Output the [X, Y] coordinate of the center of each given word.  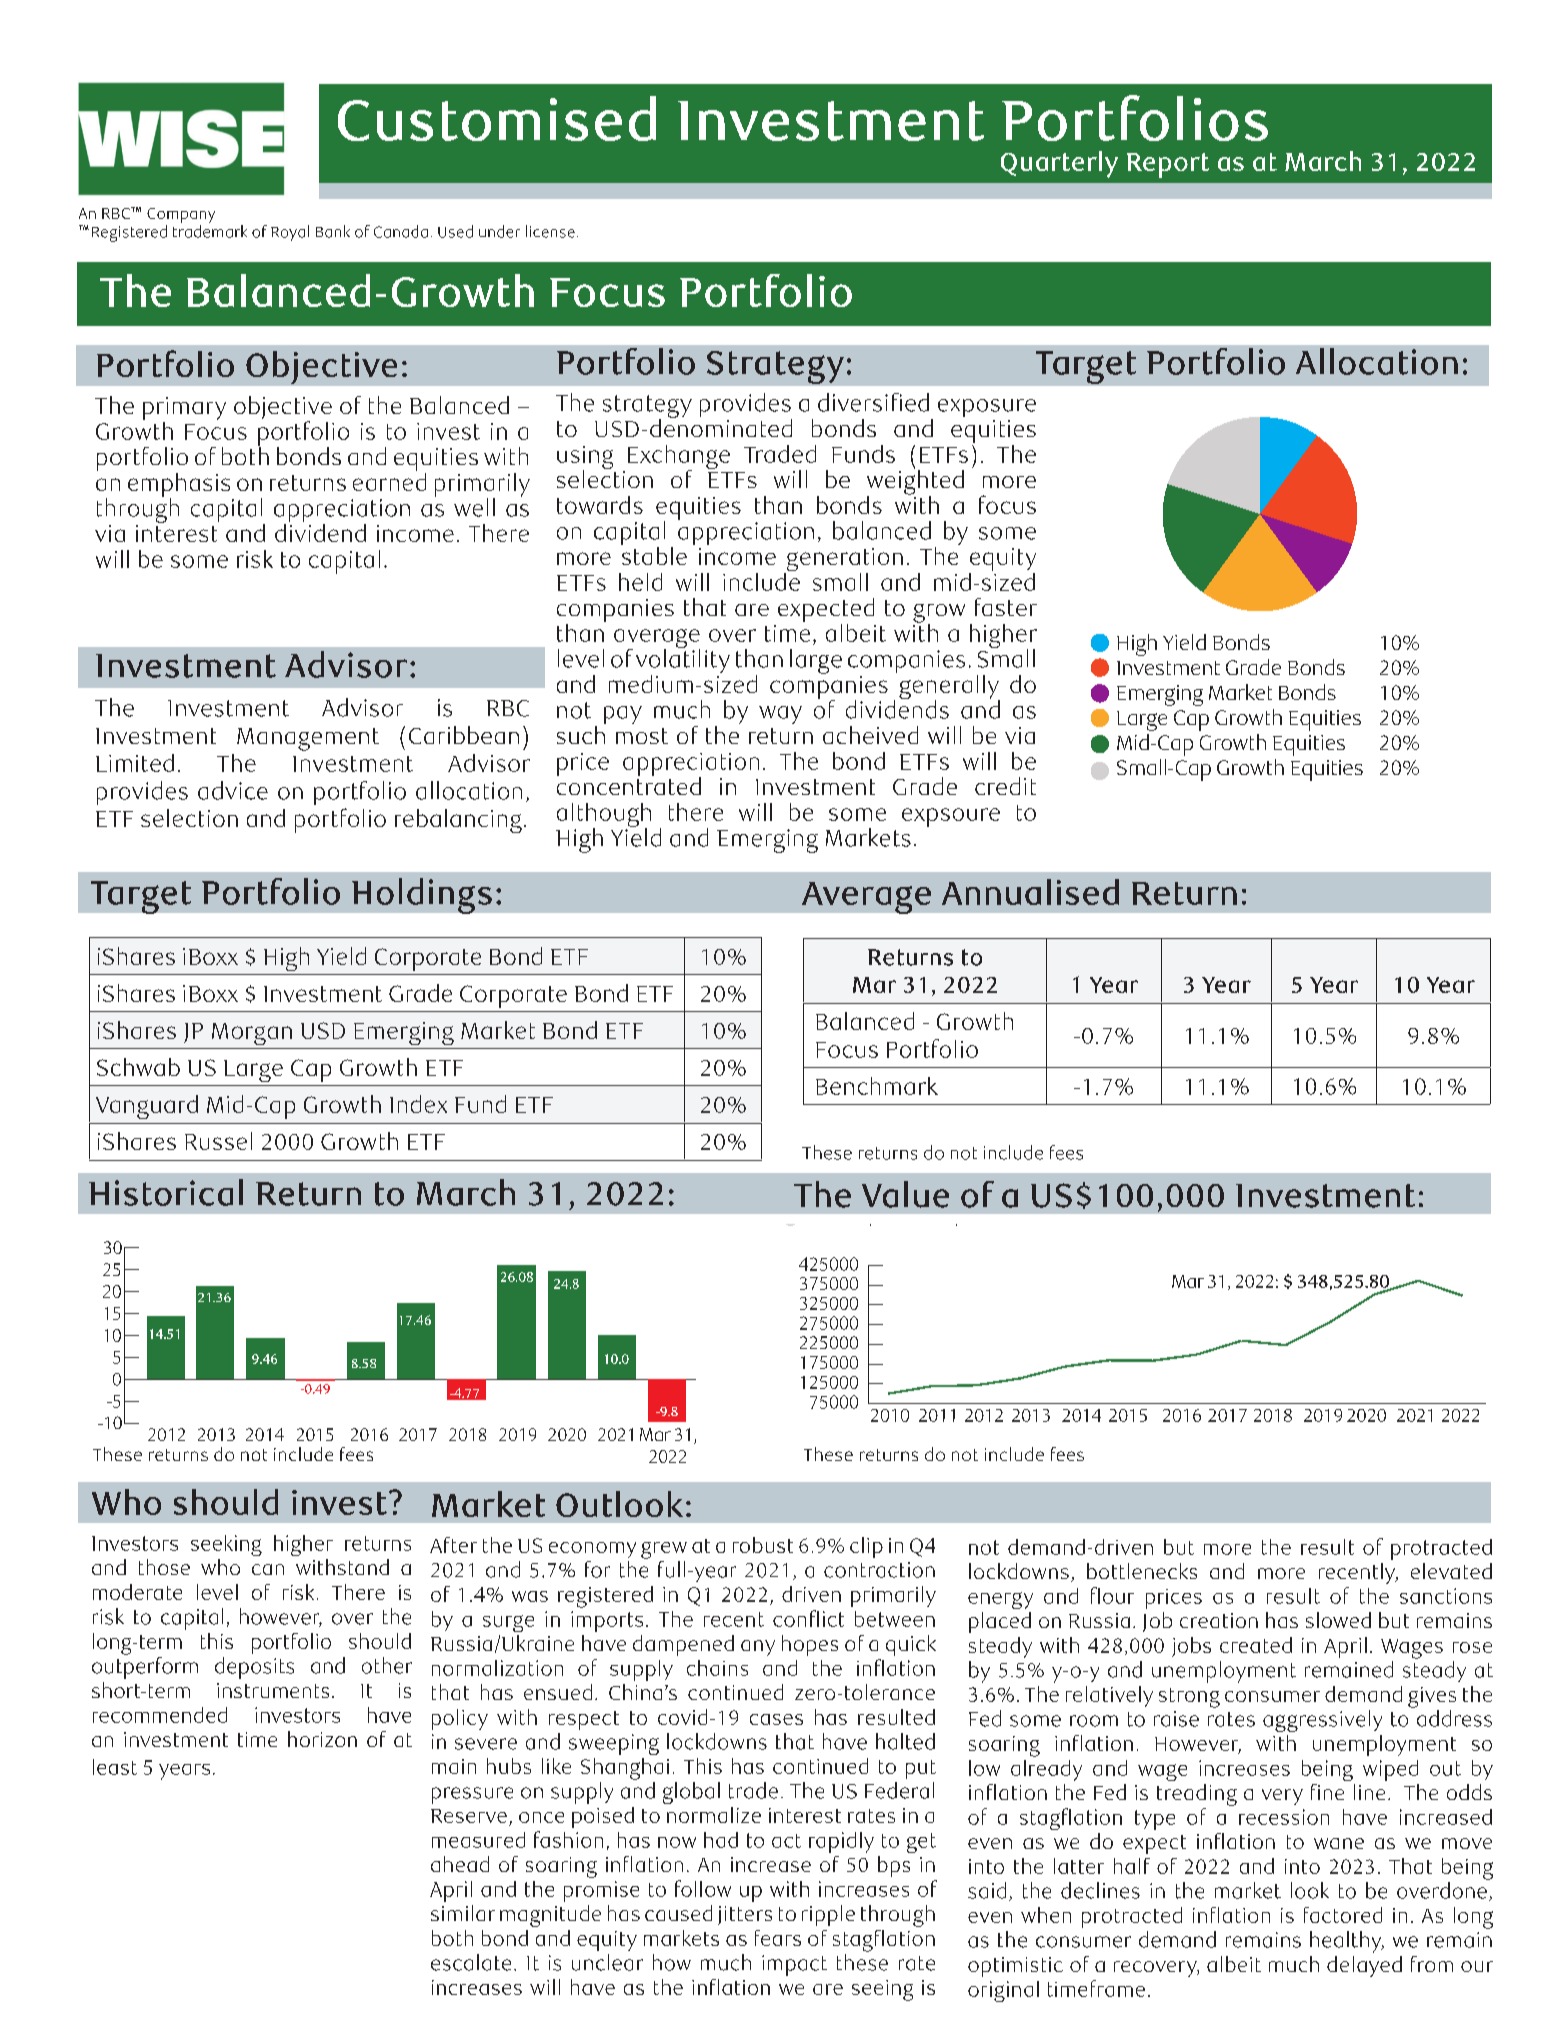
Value [905, 1194]
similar [463, 1913]
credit [1005, 786]
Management [308, 739]
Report [1168, 165]
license [550, 231]
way [780, 715]
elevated [1451, 1571]
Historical [166, 1192]
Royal [290, 233]
